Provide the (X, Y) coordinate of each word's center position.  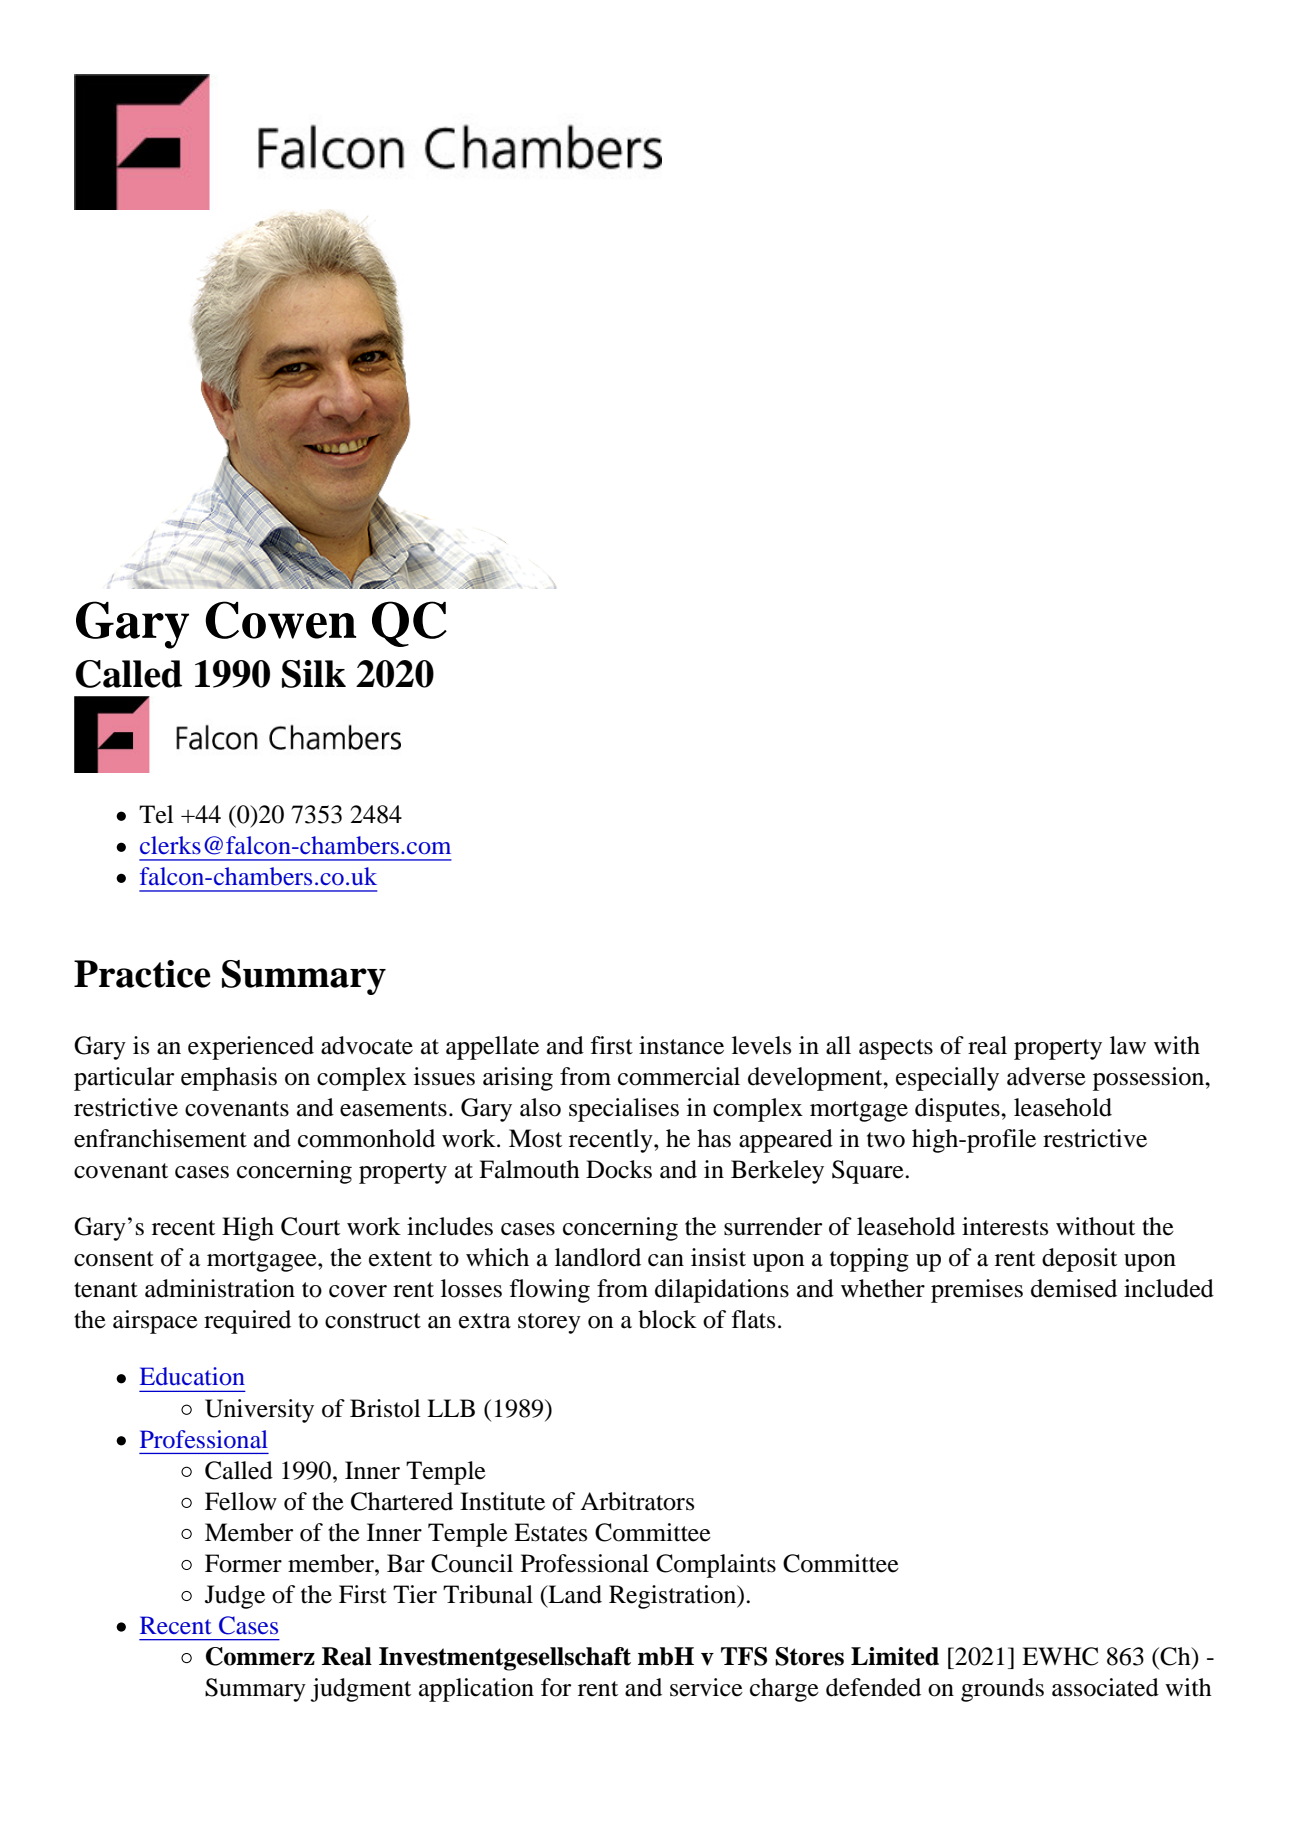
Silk (314, 674)
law (1128, 1045)
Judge (235, 1597)
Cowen (280, 620)
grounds (1002, 1690)
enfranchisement (160, 1138)
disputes (958, 1110)
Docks (619, 1169)
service (706, 1687)
